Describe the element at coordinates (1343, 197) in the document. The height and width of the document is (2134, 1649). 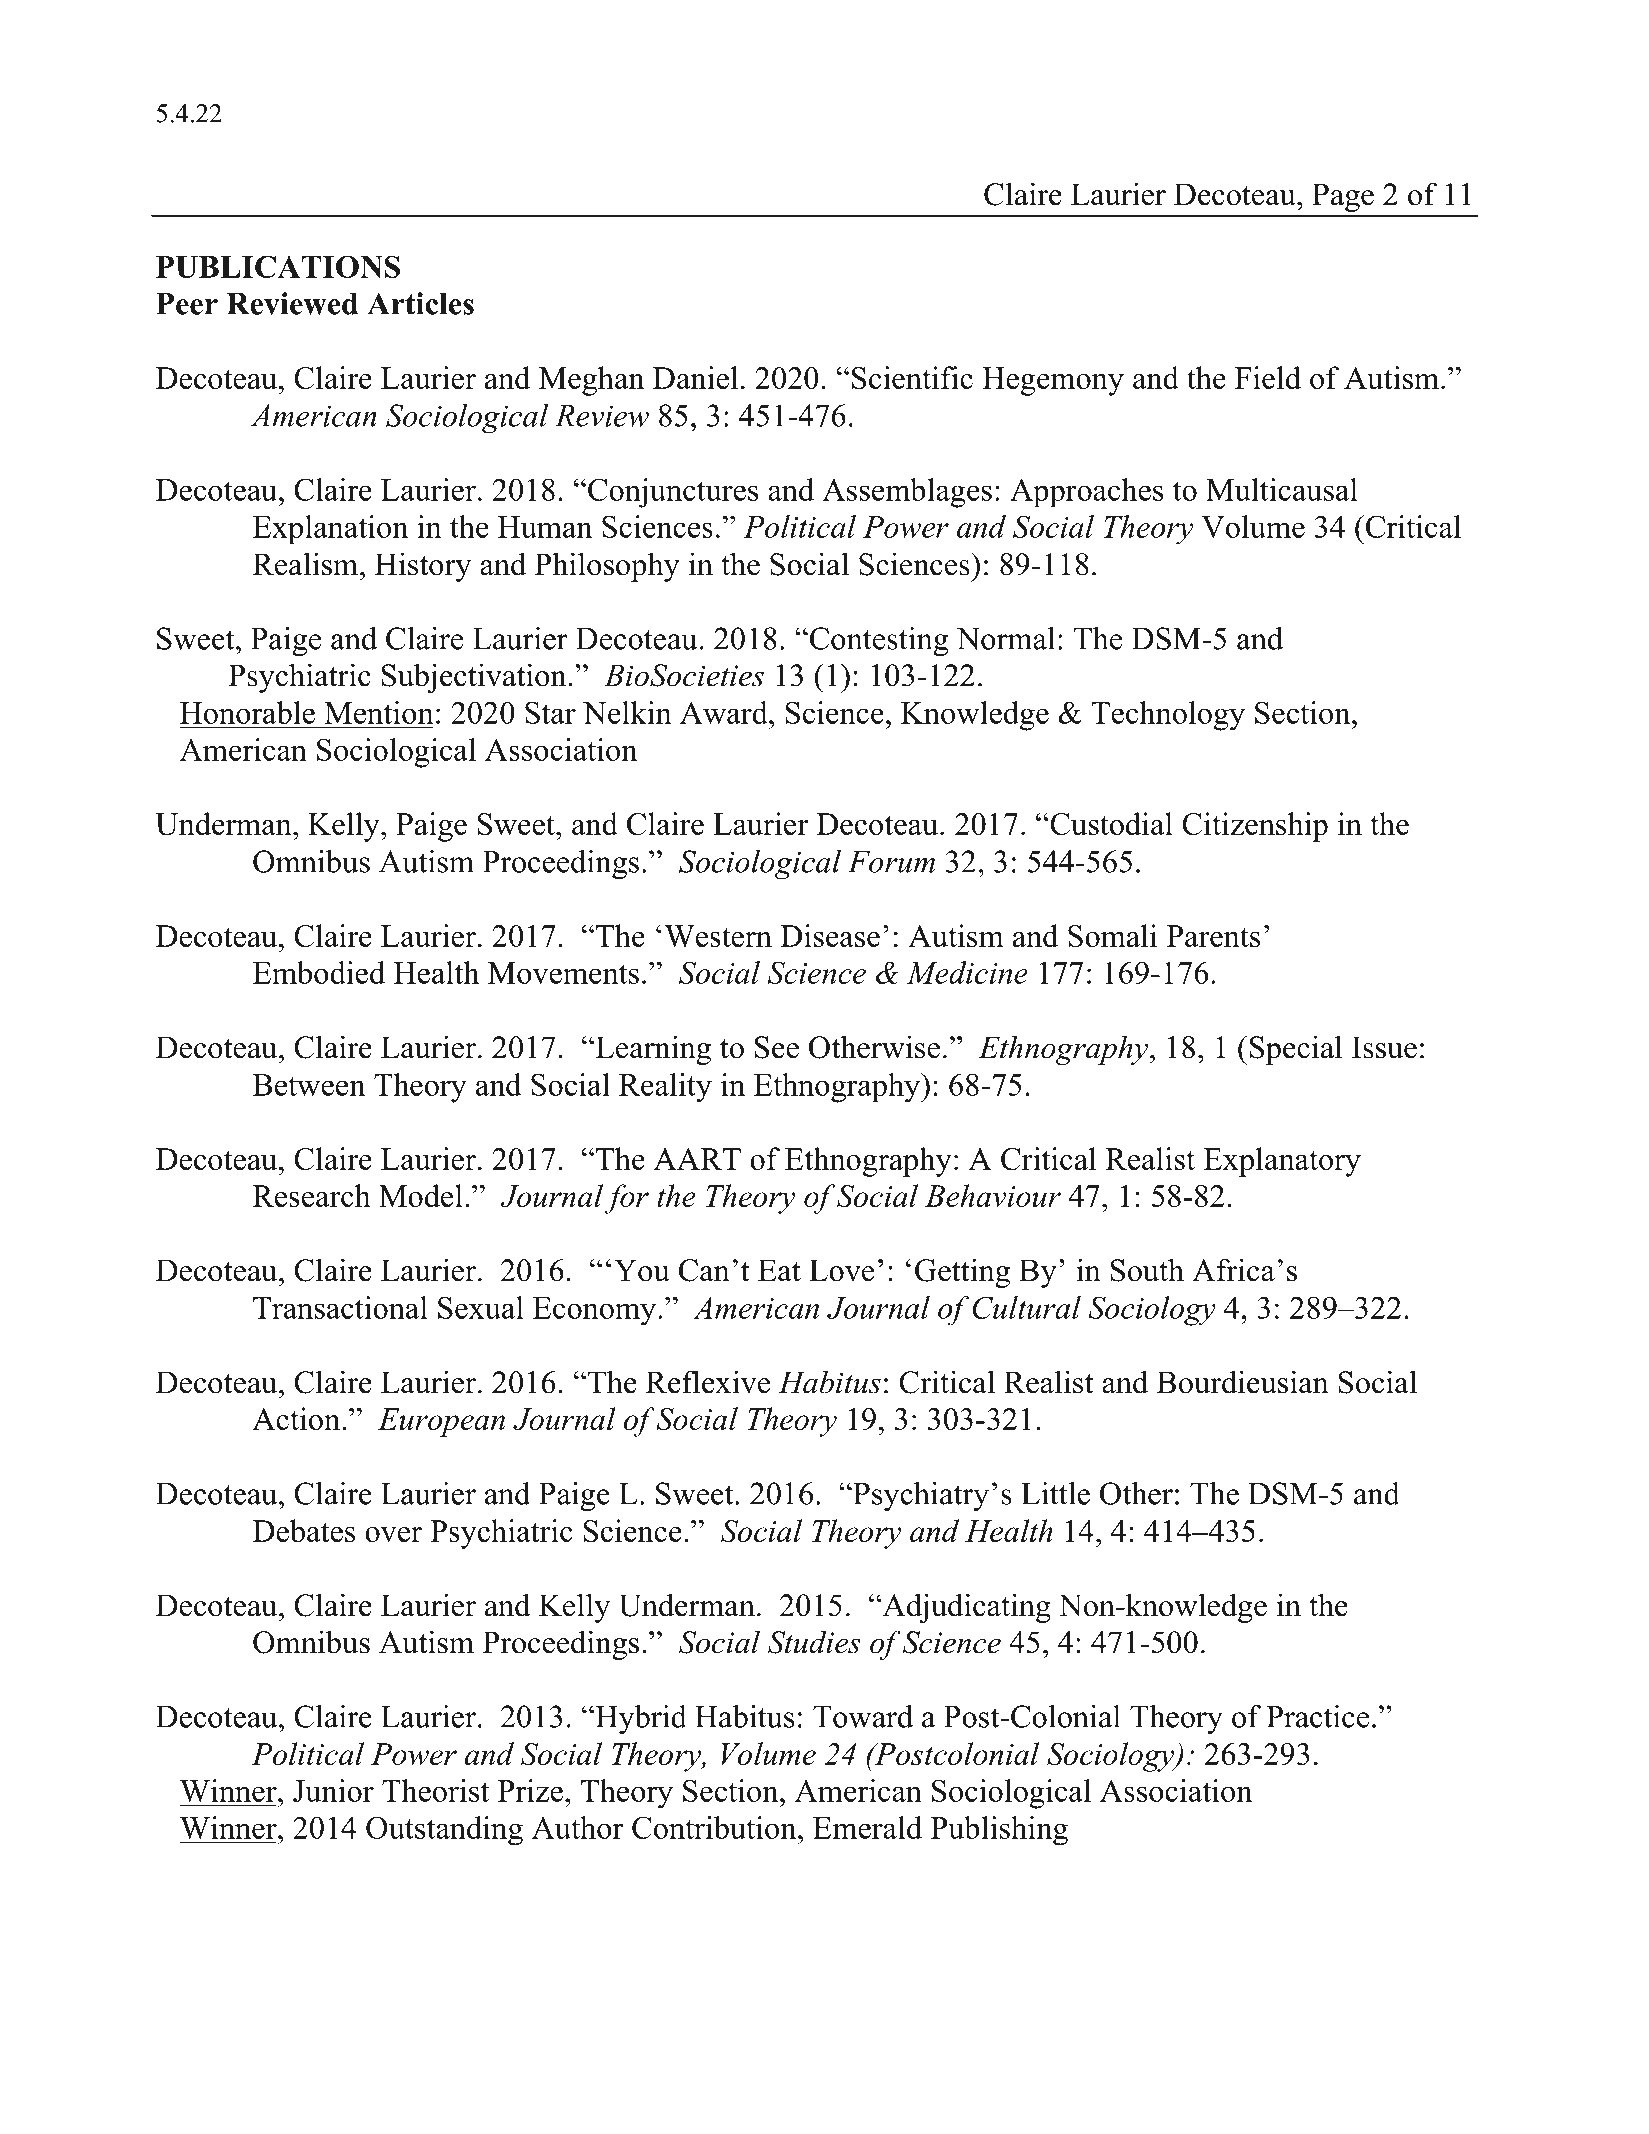
I see `Page` at that location.
